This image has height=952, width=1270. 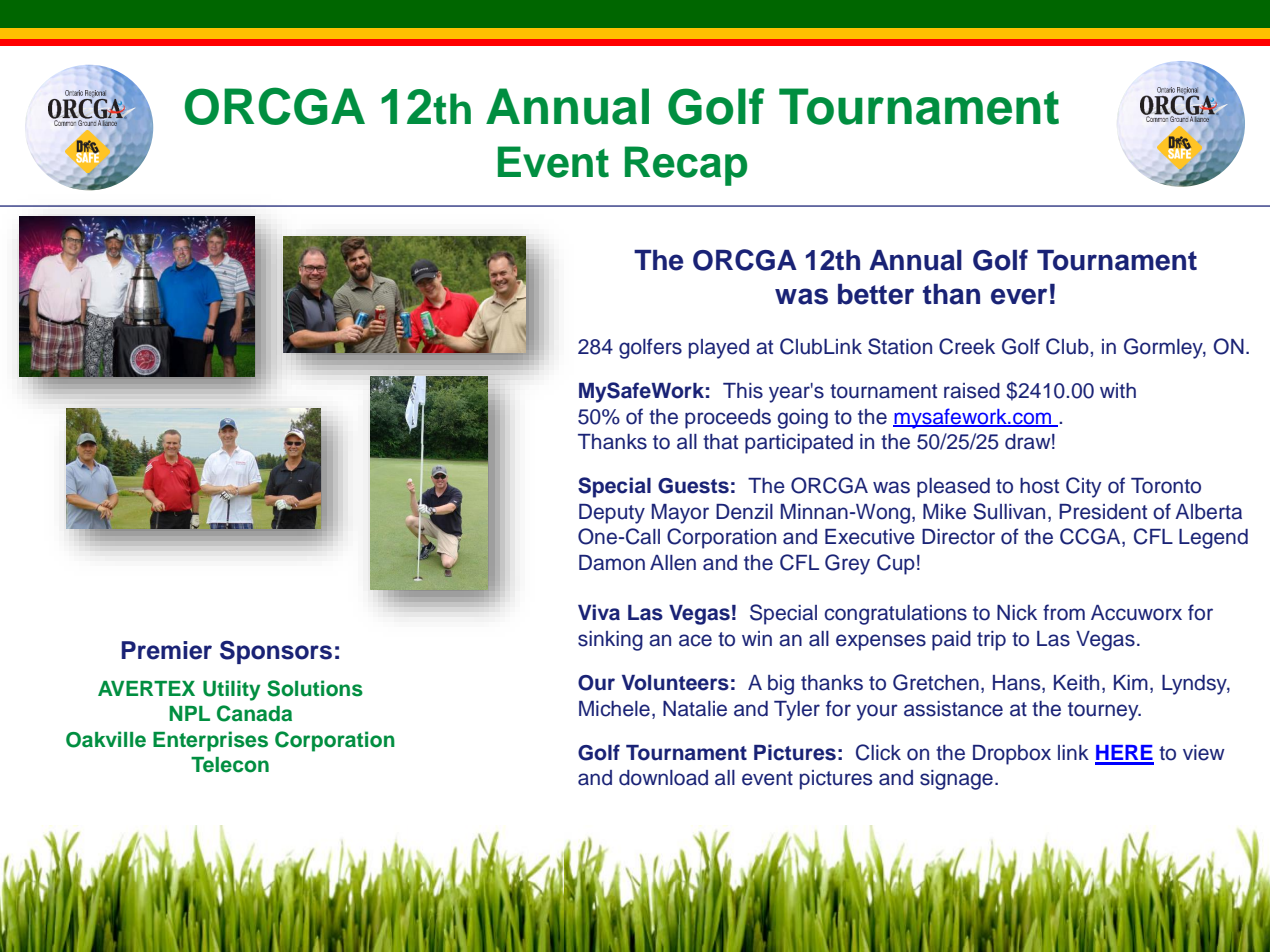 What do you see at coordinates (1064, 612) in the image?
I see `from` at bounding box center [1064, 612].
